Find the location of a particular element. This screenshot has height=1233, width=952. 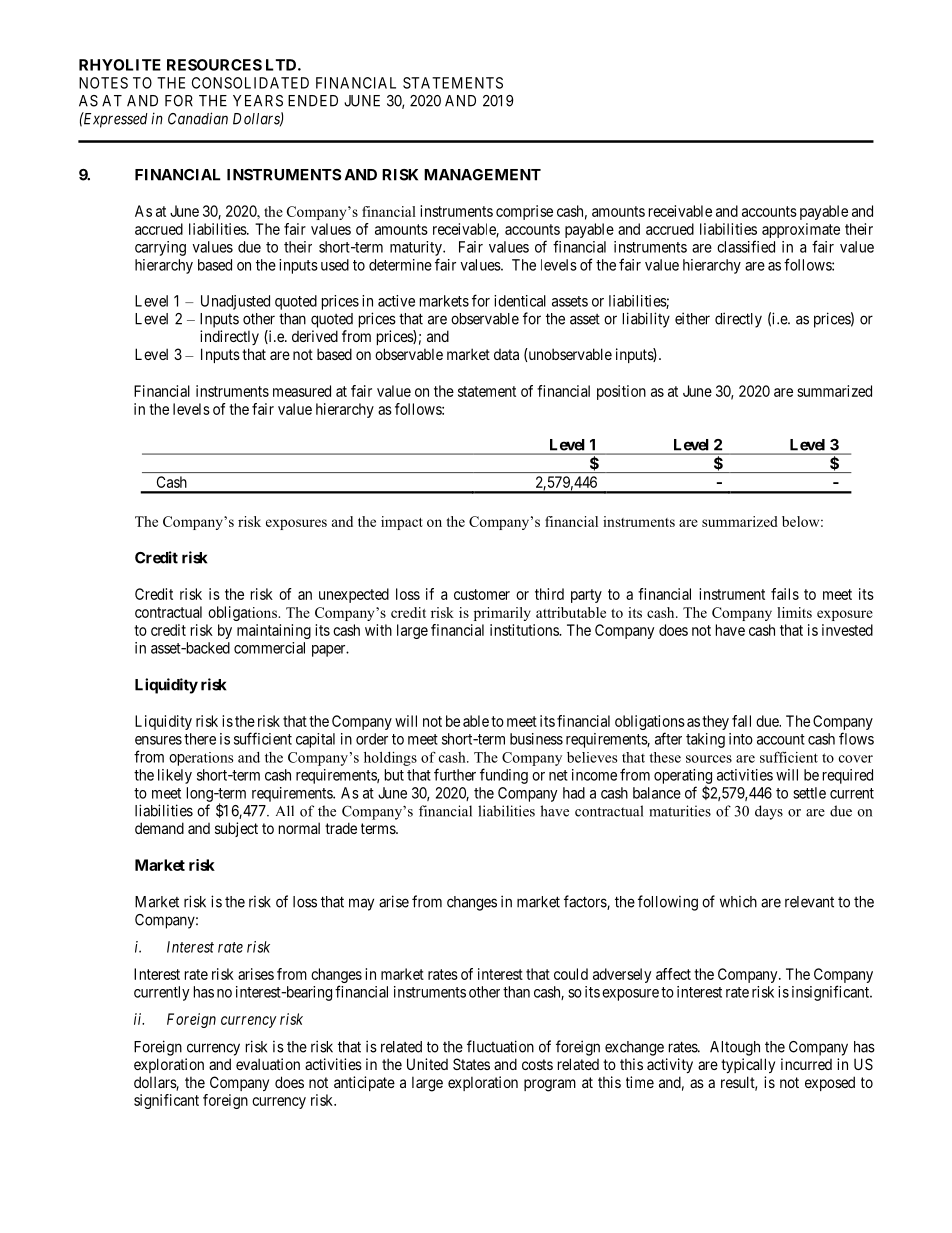

Canadian is located at coordinates (198, 118).
